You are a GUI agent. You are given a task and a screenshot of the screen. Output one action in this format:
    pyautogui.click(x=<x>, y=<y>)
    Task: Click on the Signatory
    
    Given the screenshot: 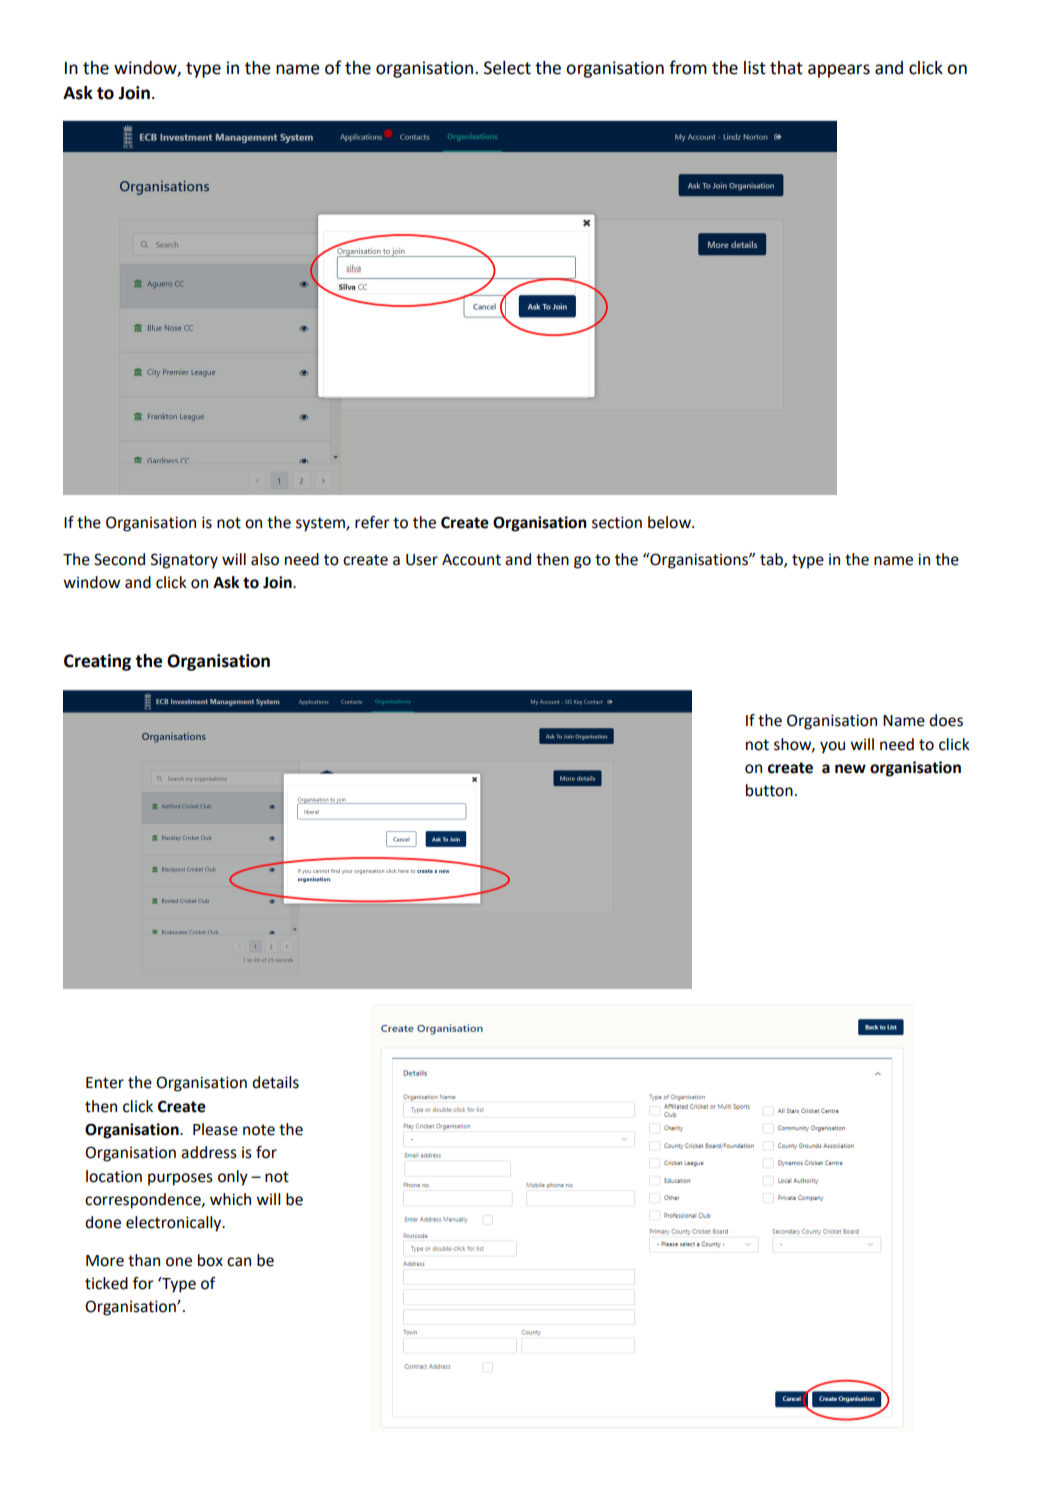 What is the action you would take?
    pyautogui.click(x=184, y=561)
